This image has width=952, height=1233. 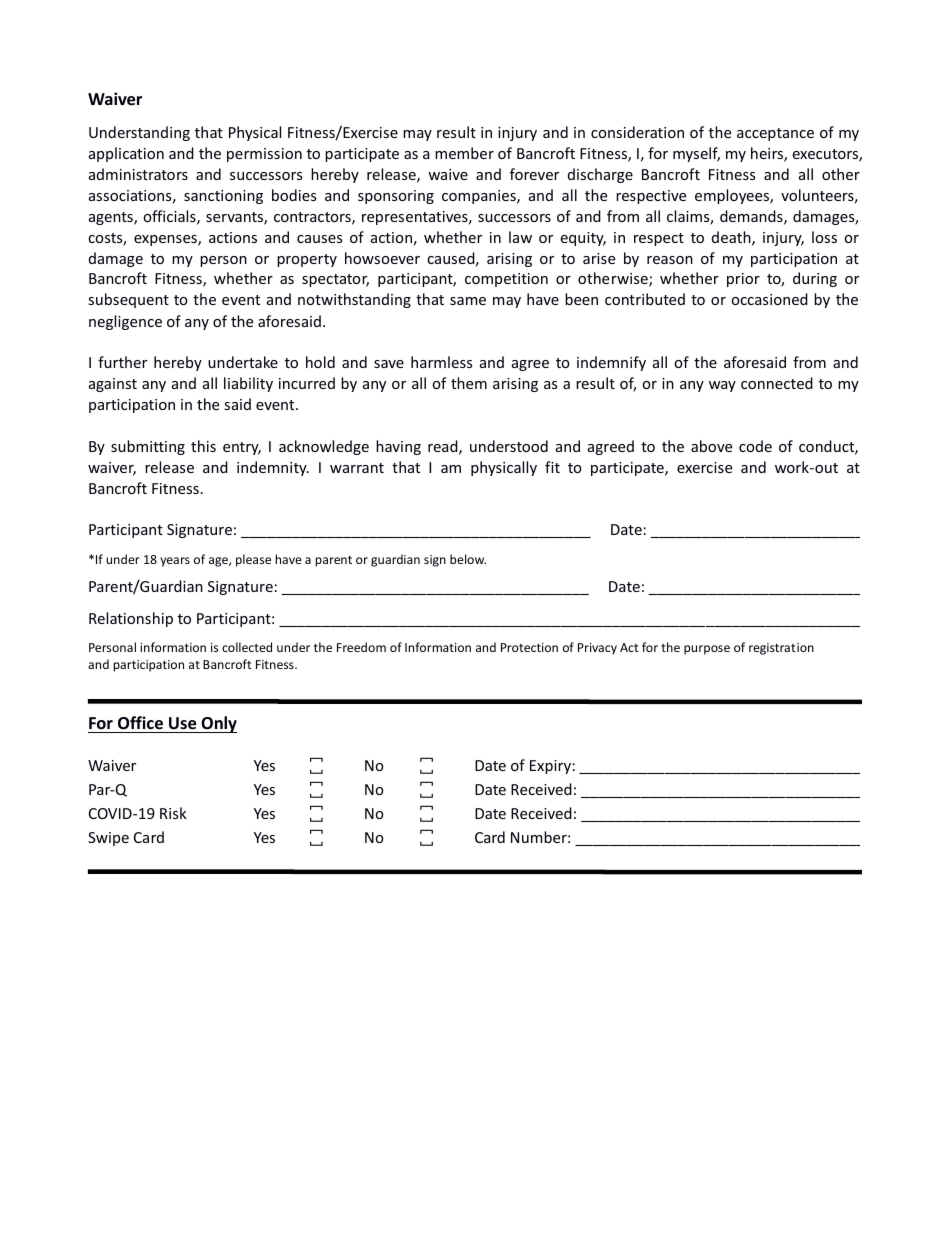 I want to click on Risk, so click(x=173, y=813).
